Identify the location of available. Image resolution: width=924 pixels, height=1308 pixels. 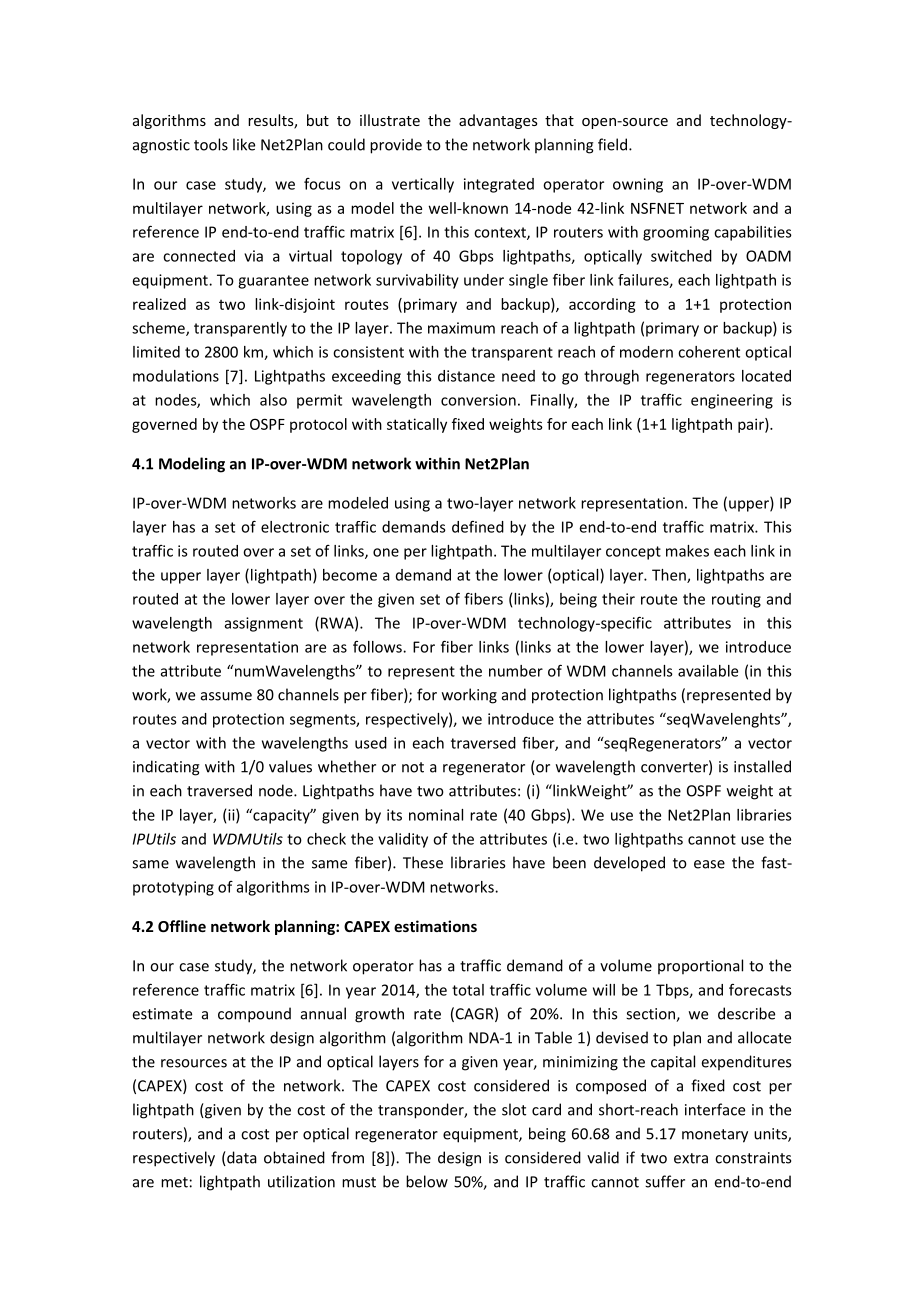
(708, 671).
